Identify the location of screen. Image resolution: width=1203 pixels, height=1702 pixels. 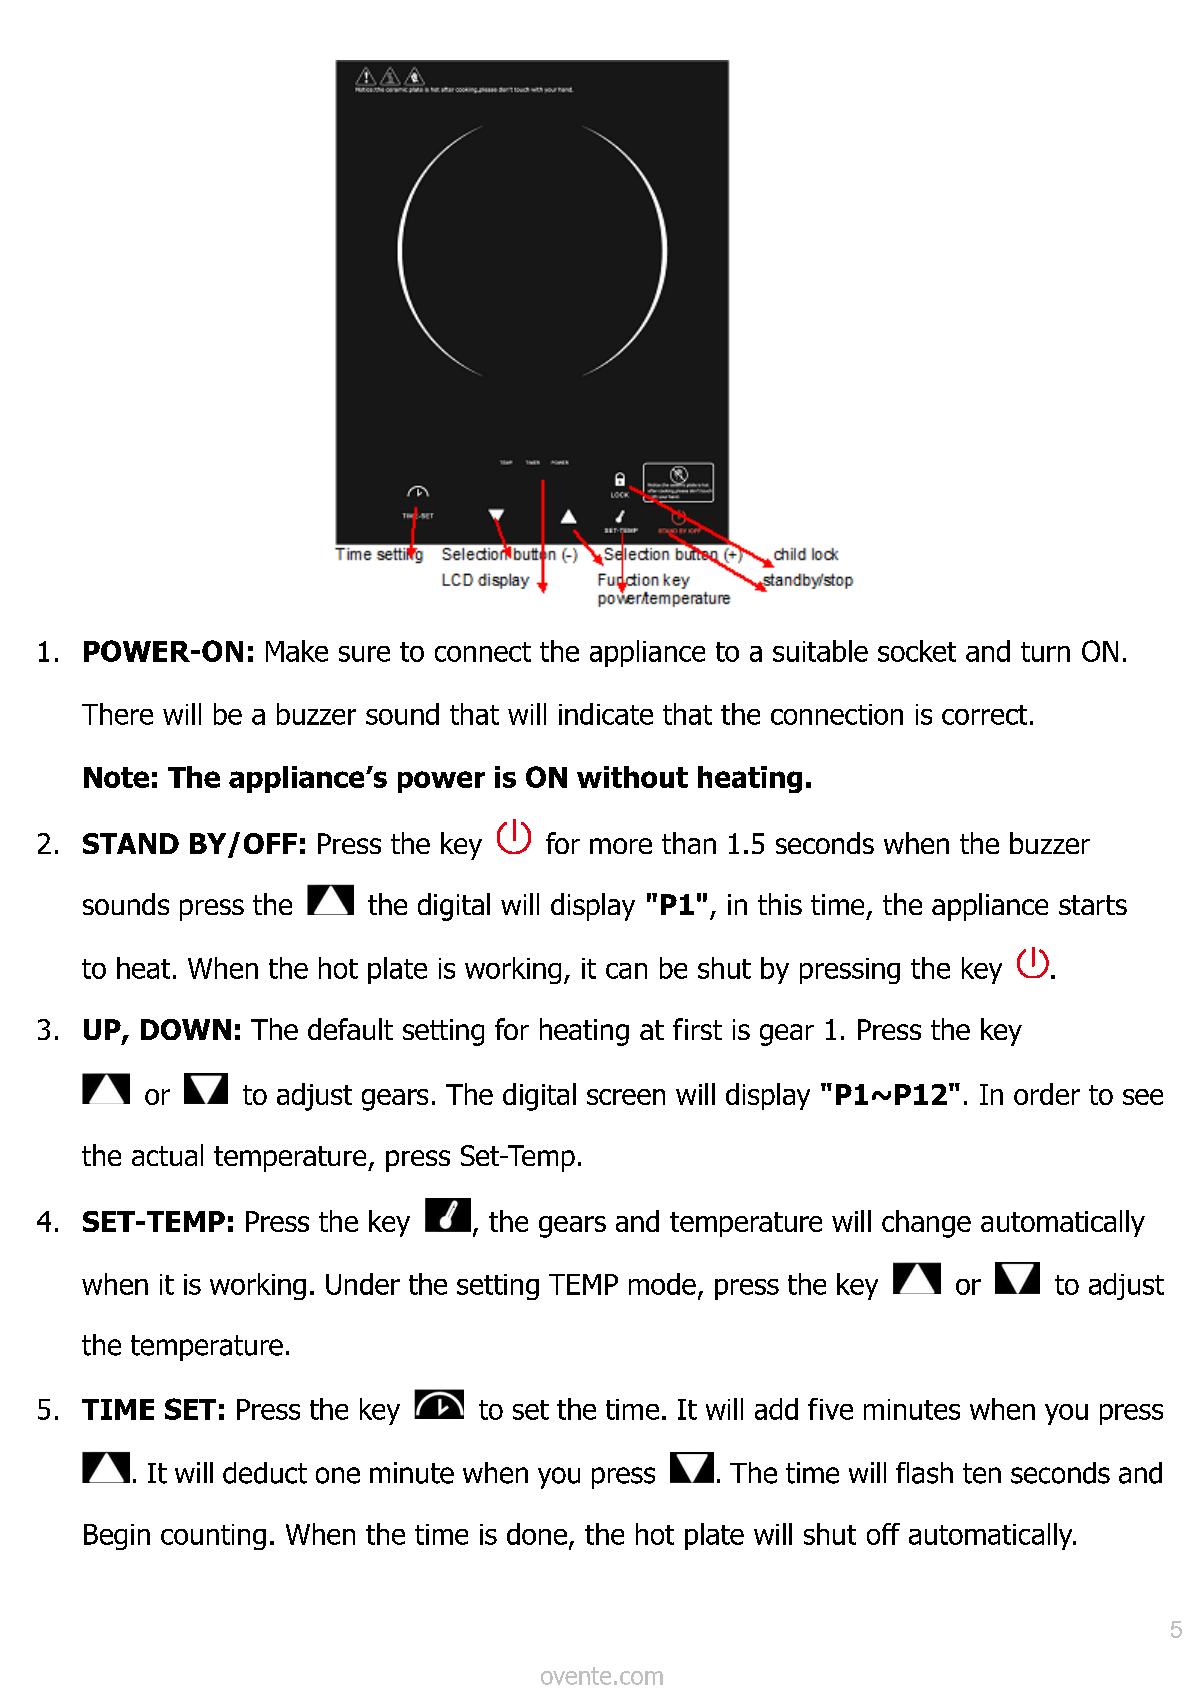
(626, 1097).
